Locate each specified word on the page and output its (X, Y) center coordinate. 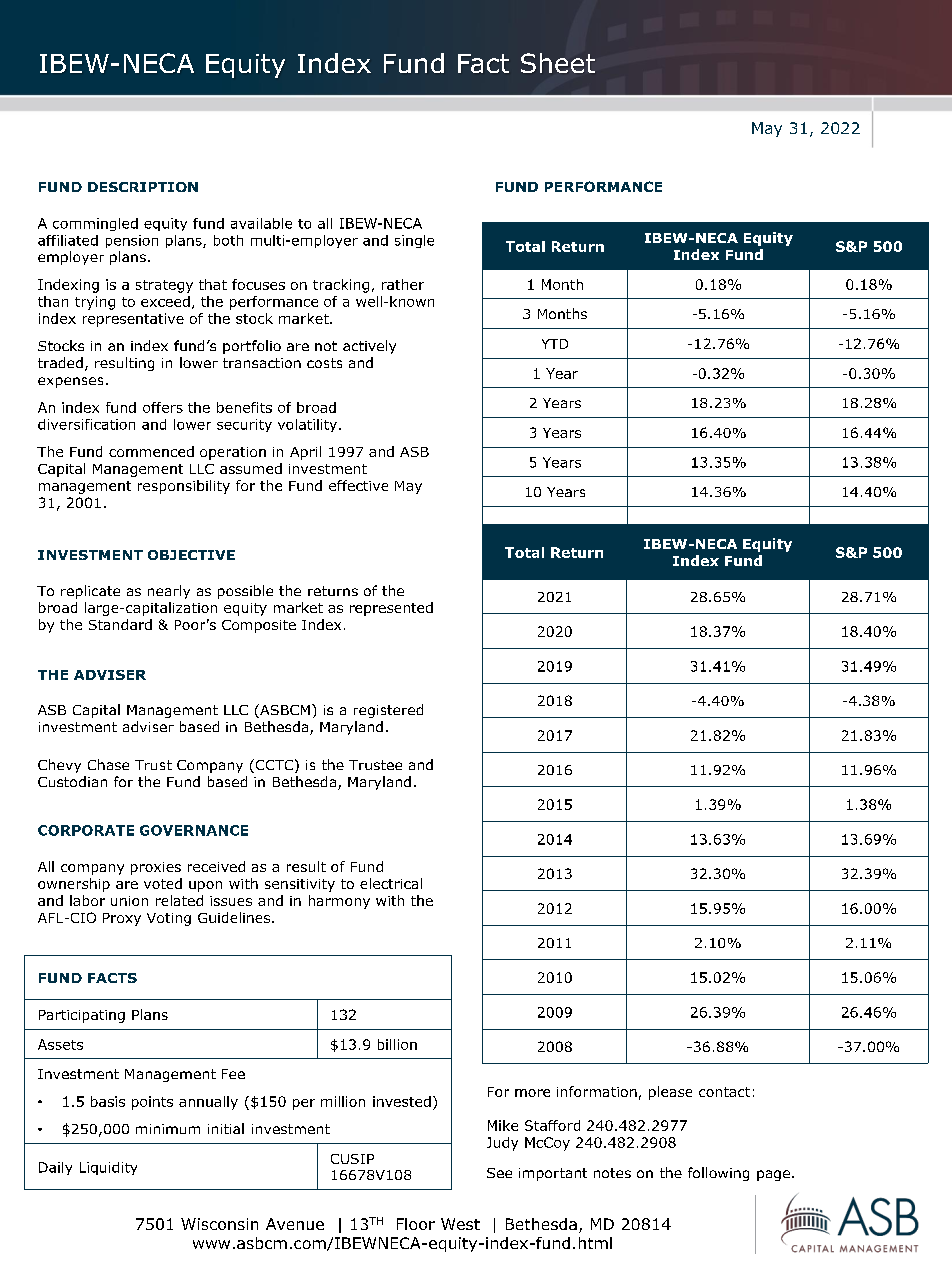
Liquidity (108, 1168)
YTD (555, 344)
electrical (391, 883)
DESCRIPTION (143, 187)
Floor (416, 1224)
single (414, 241)
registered (388, 711)
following (718, 1174)
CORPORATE (86, 830)
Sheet (558, 63)
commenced (151, 451)
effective (358, 485)
